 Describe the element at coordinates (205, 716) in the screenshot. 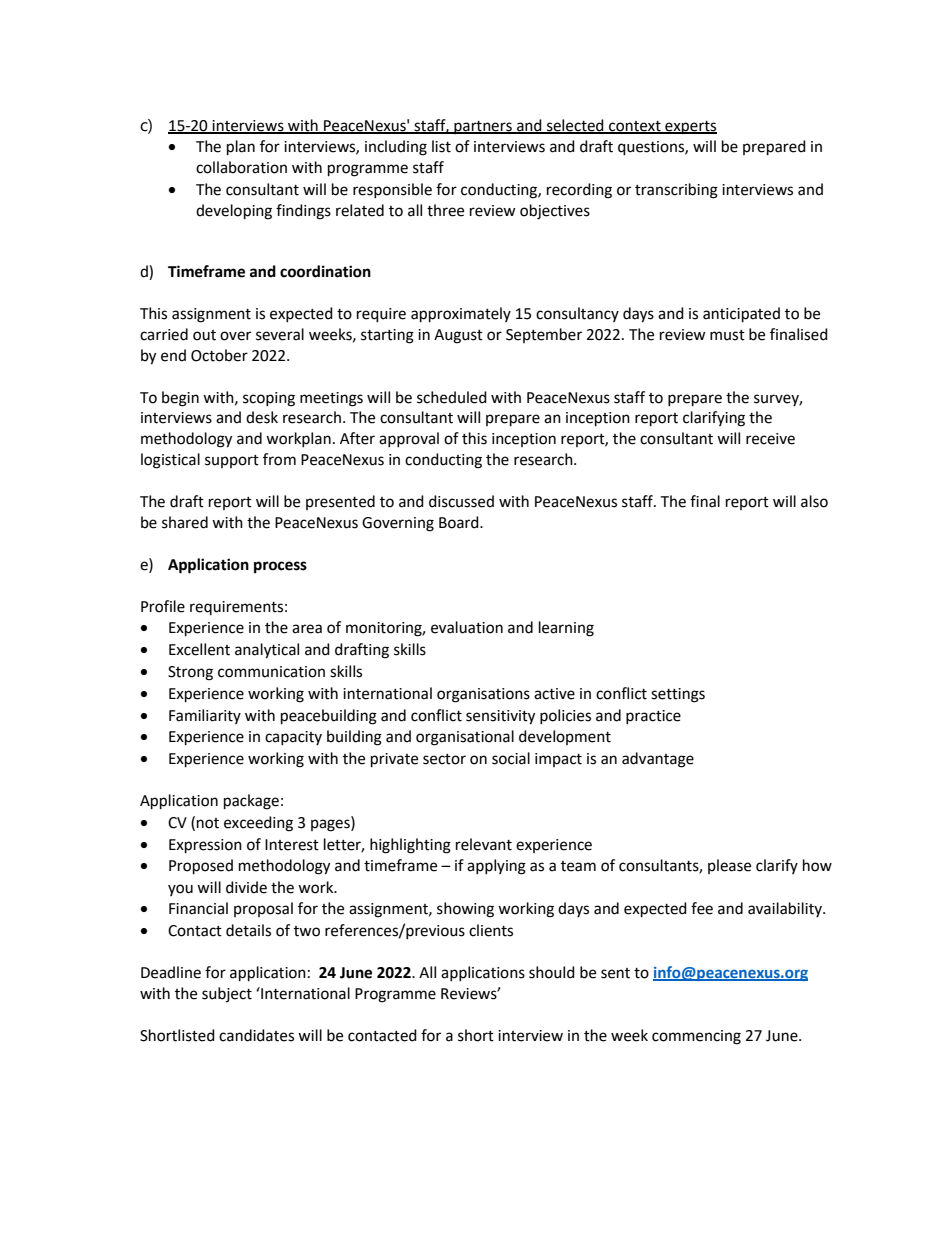

I see `Familiarity` at that location.
